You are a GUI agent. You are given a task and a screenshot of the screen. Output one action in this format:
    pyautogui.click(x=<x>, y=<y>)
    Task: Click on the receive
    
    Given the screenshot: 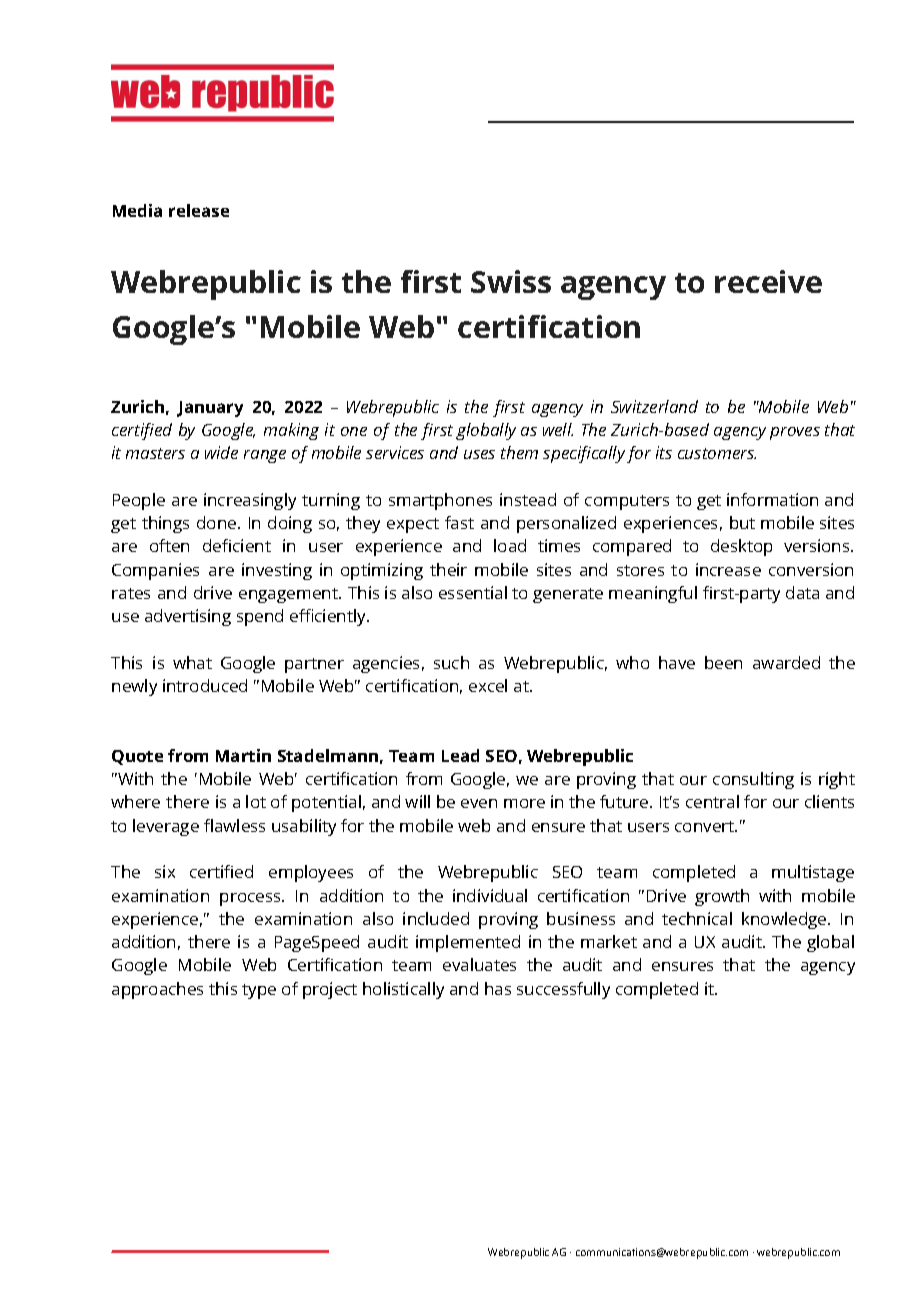 What is the action you would take?
    pyautogui.click(x=768, y=281)
